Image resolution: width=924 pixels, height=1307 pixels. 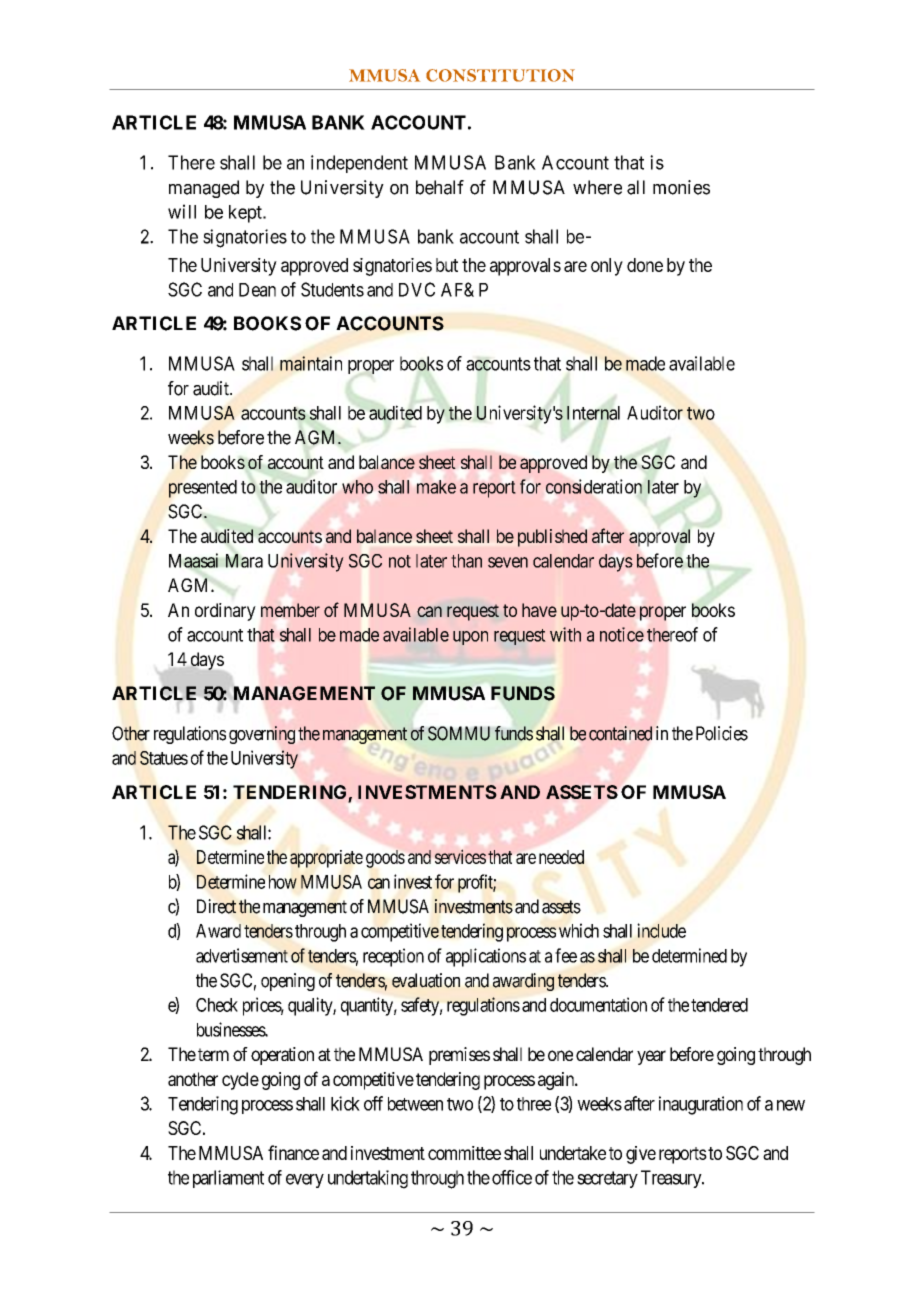 What do you see at coordinates (228, 1179) in the image?
I see `parliament` at bounding box center [228, 1179].
